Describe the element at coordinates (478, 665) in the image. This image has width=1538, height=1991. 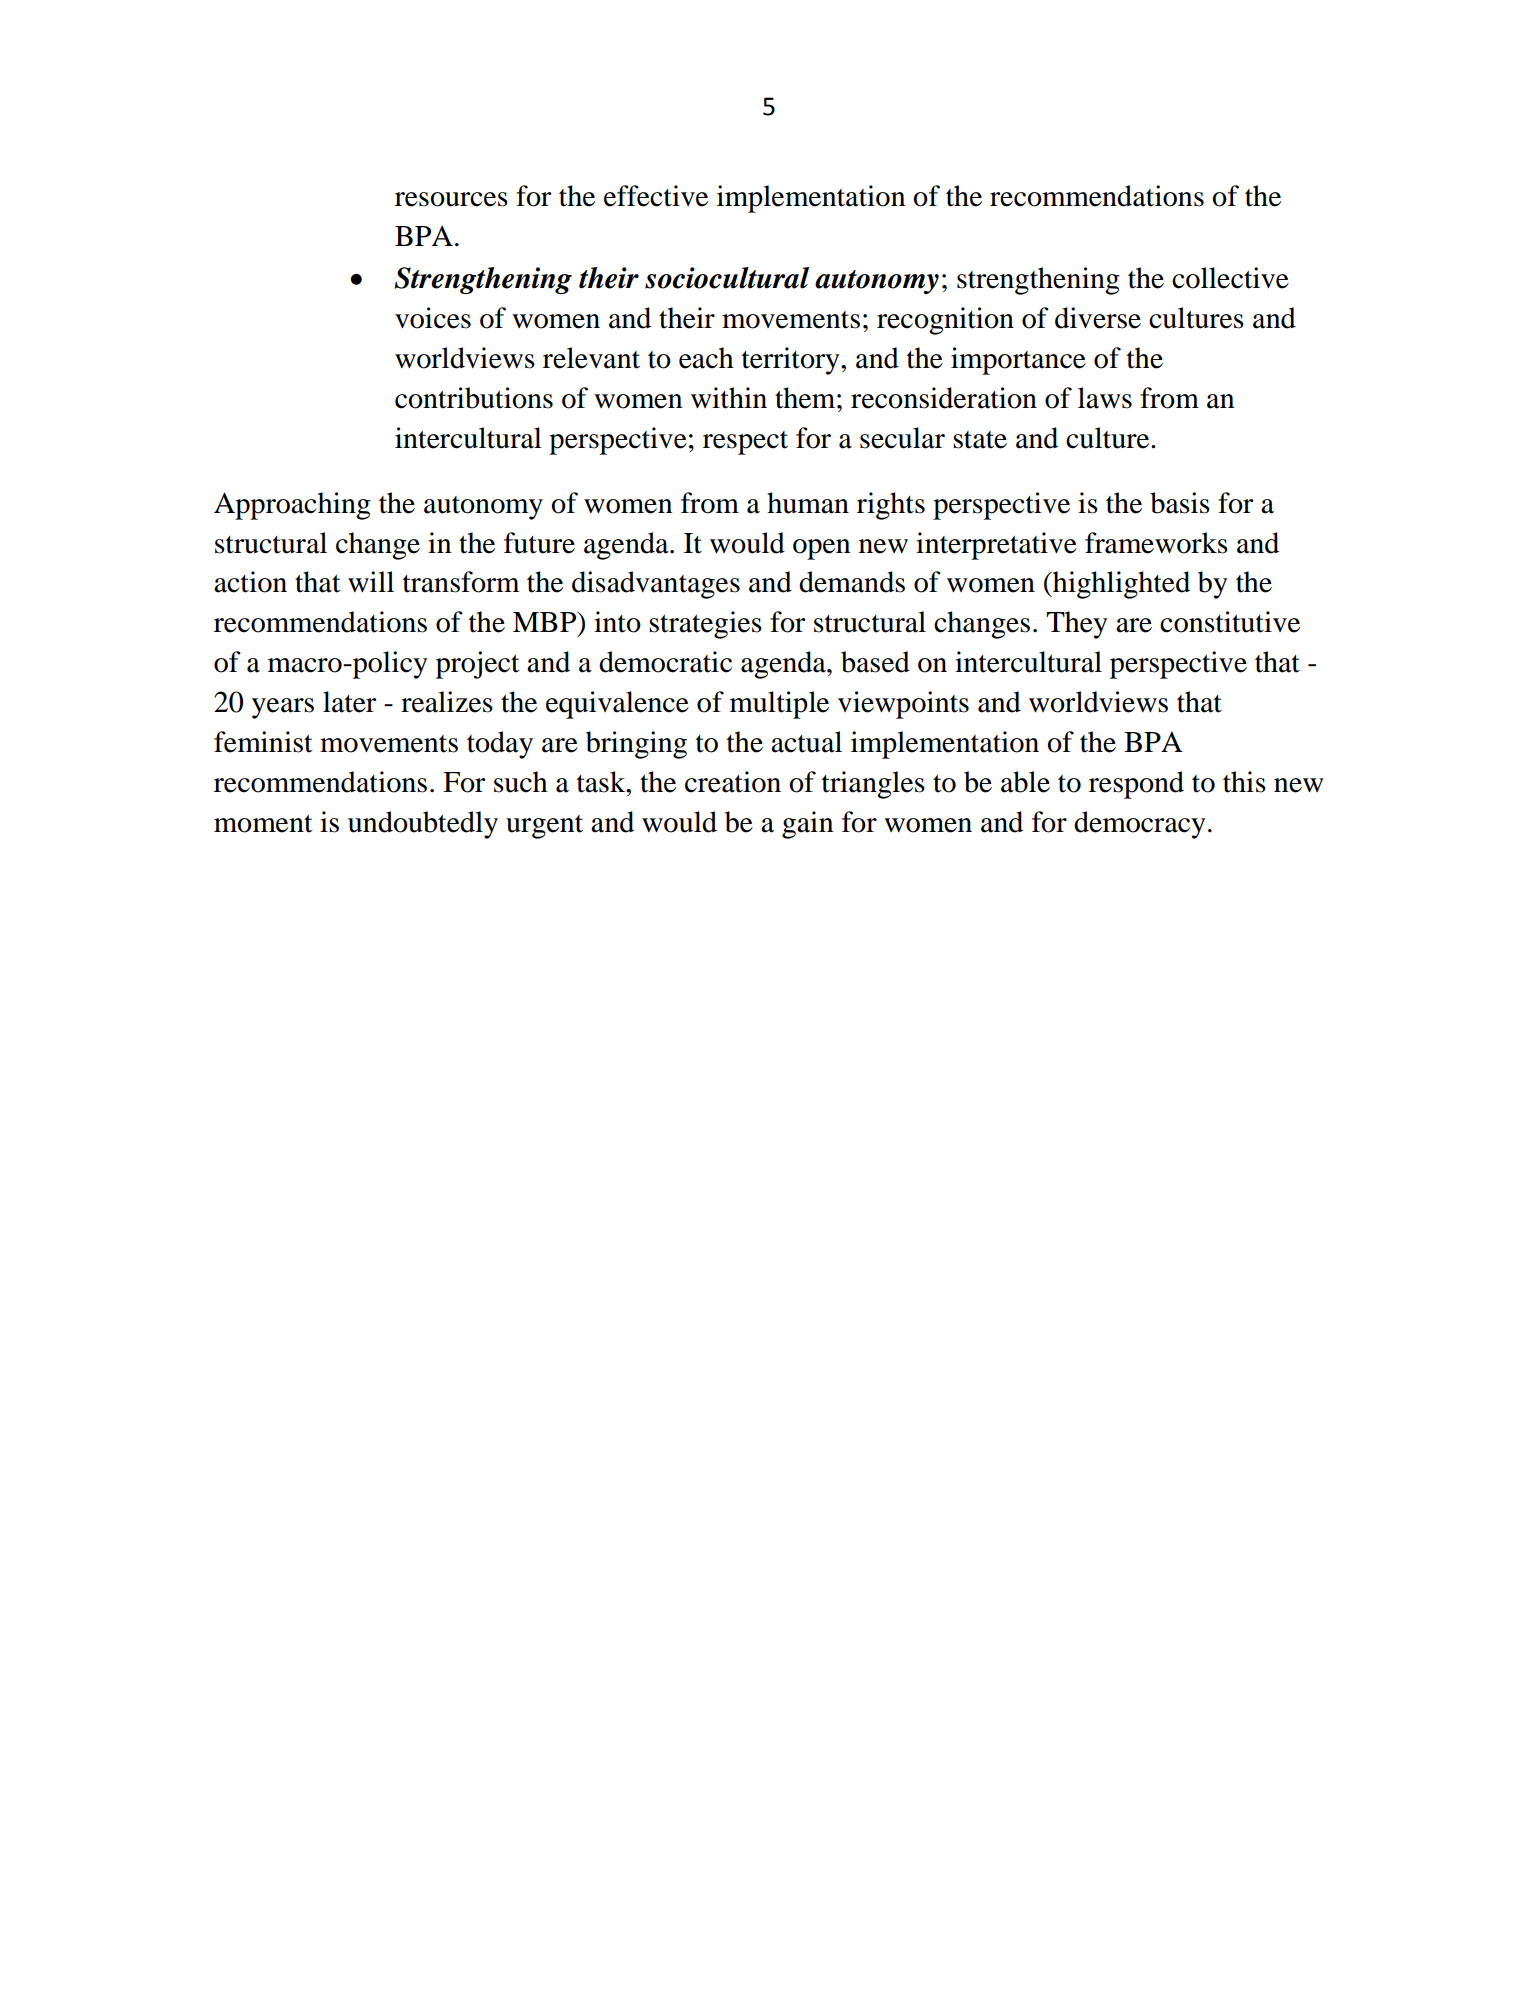
I see `project` at that location.
